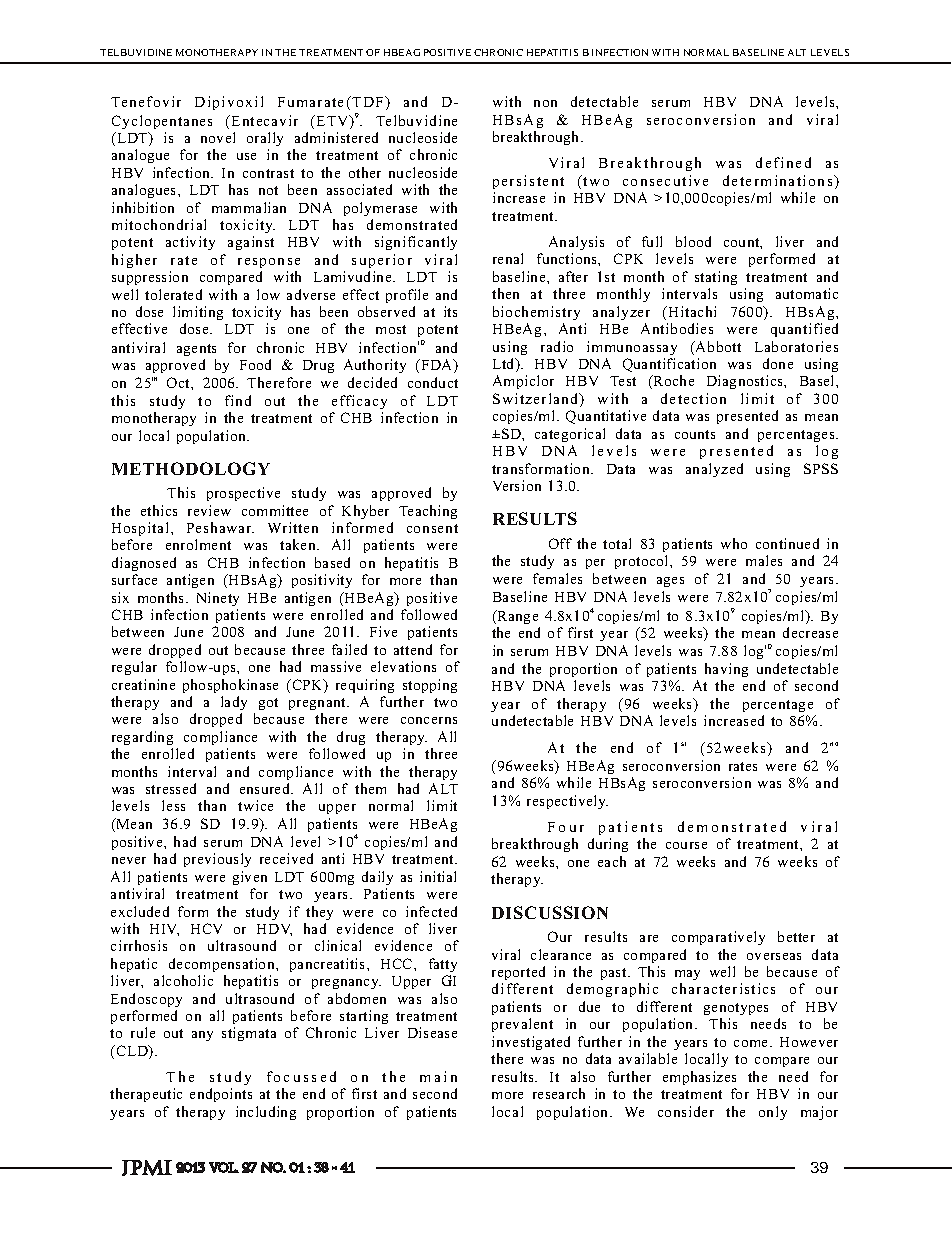 The height and width of the image is (1233, 952). Describe the element at coordinates (191, 468) in the image. I see `METHODOLOGY` at that location.
